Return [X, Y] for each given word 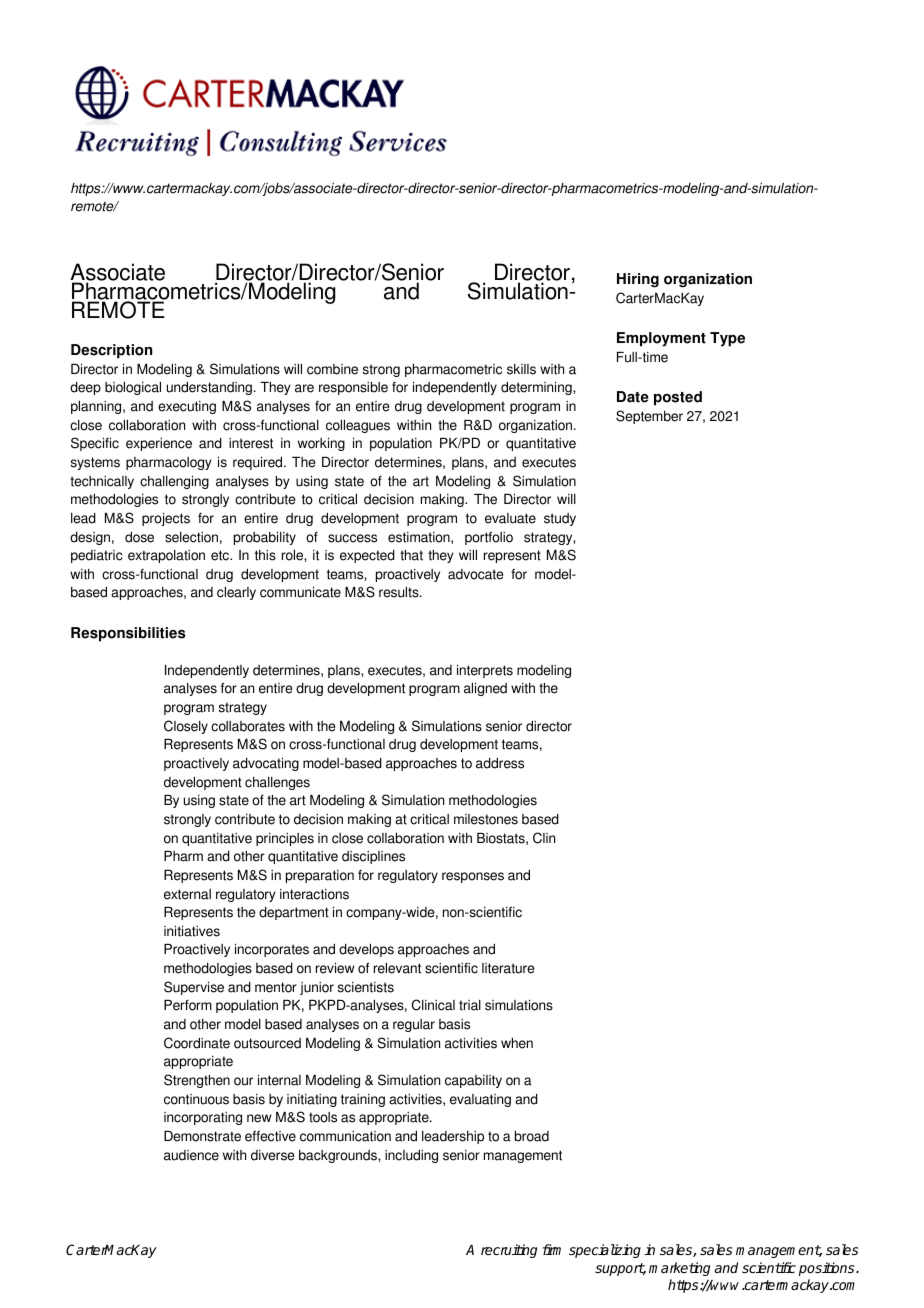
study [560, 519]
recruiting [509, 1251]
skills [521, 369]
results [400, 592]
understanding [211, 388]
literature [508, 968]
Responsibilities [128, 634]
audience [191, 1155]
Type [727, 339]
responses [473, 877]
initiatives [192, 931]
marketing [679, 1269]
